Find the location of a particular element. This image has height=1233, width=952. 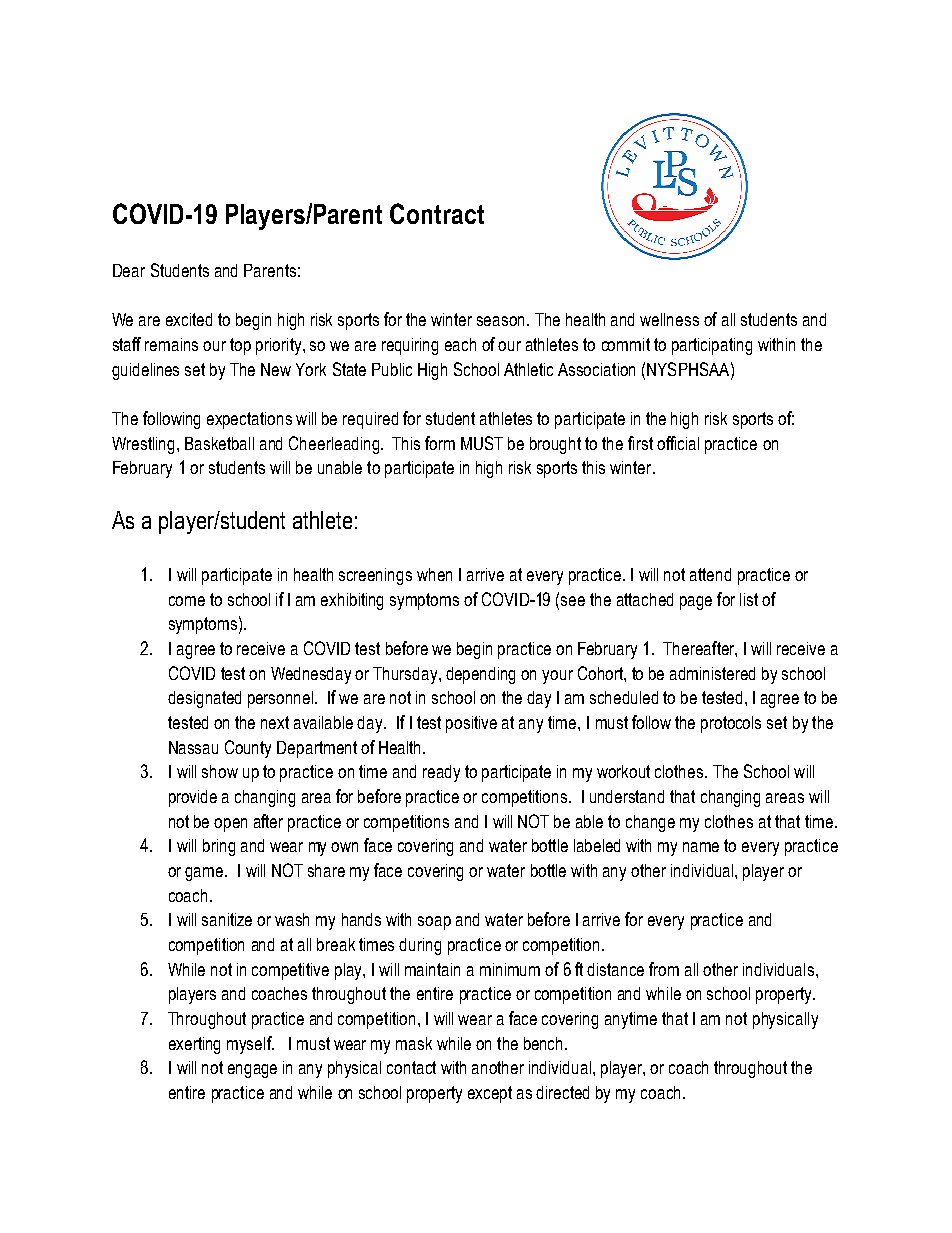

wellness is located at coordinates (669, 319).
